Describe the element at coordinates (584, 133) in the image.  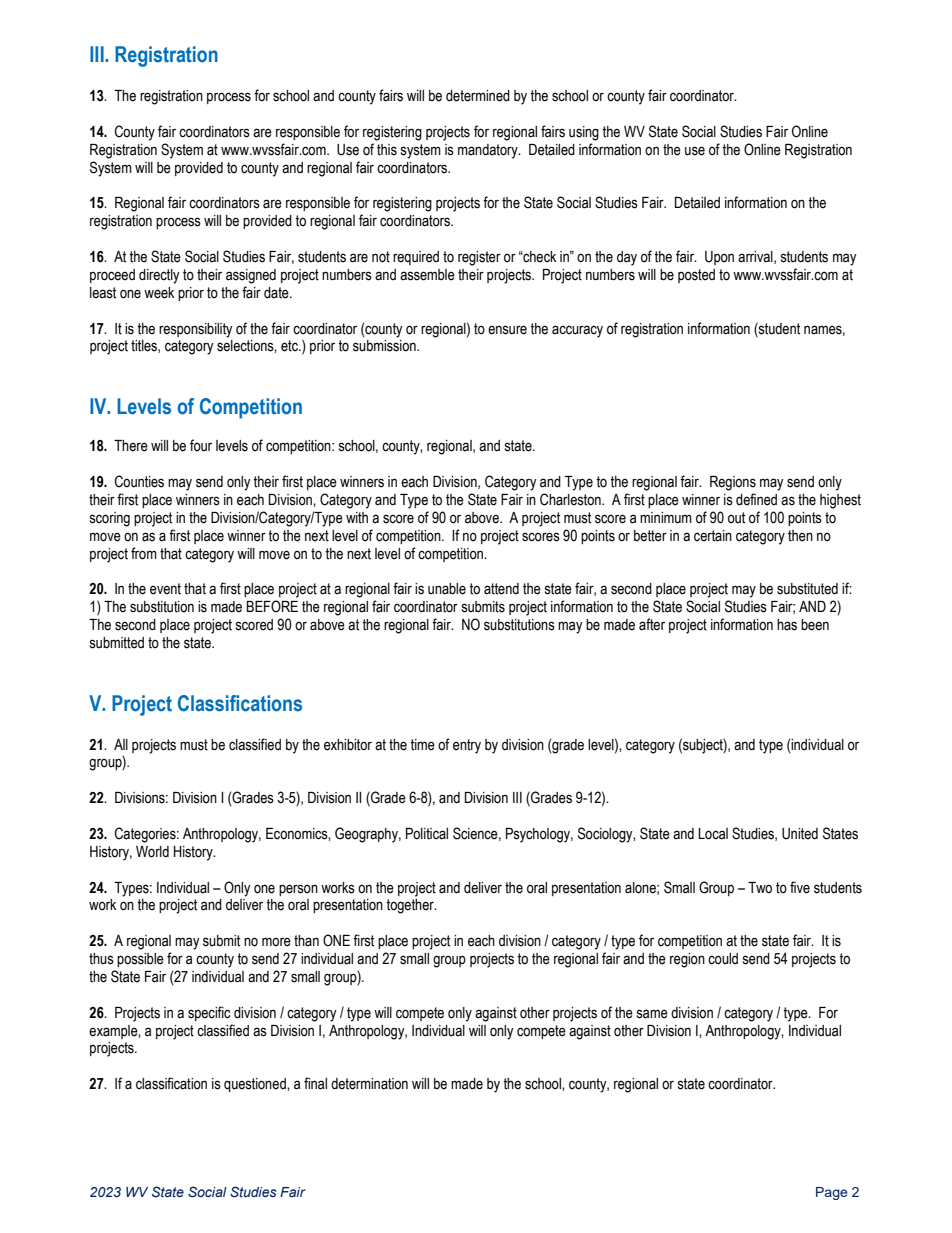
I see `using` at that location.
